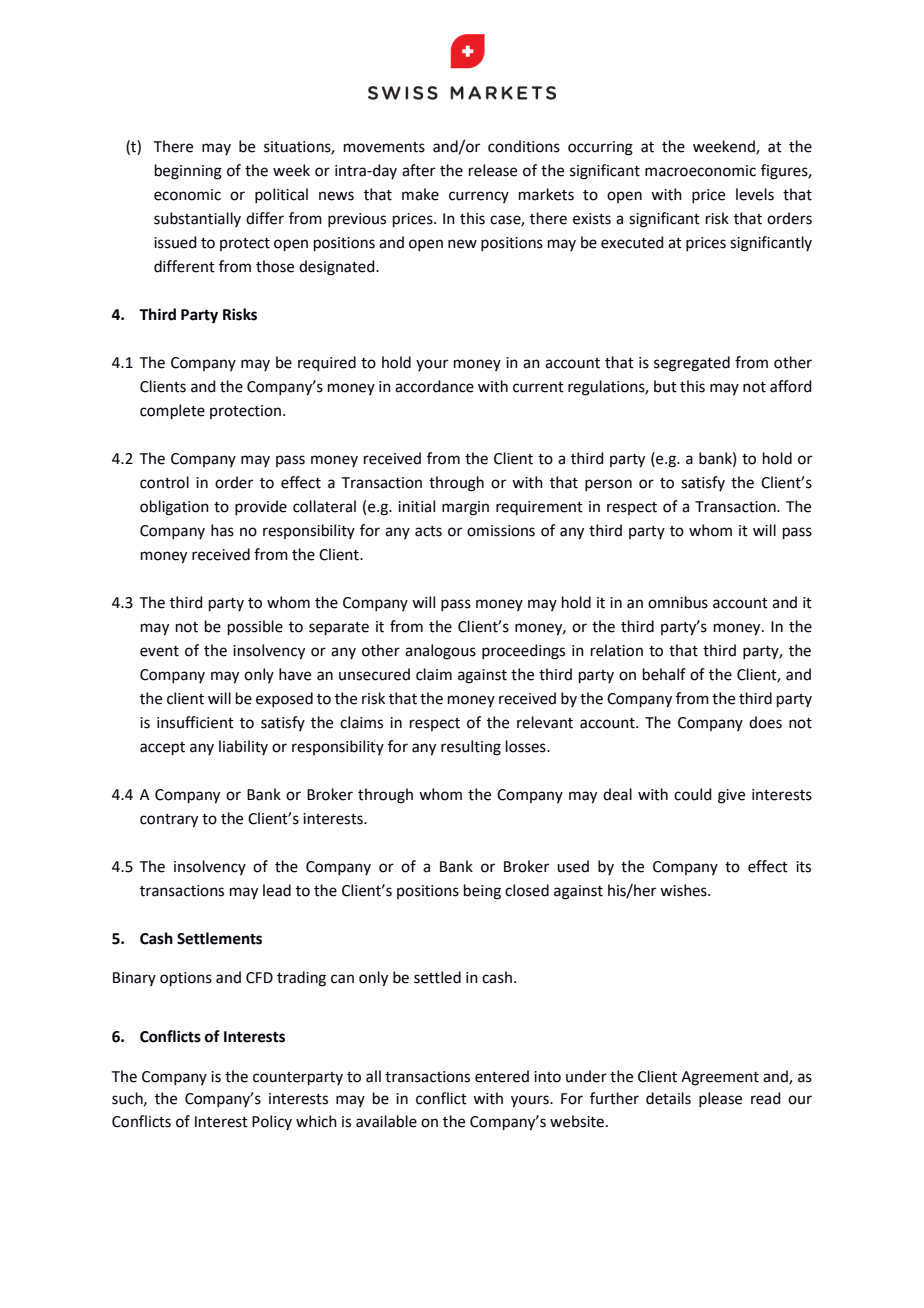 Image resolution: width=924 pixels, height=1308 pixels. Describe the element at coordinates (678, 602) in the image. I see `omnibus` at that location.
